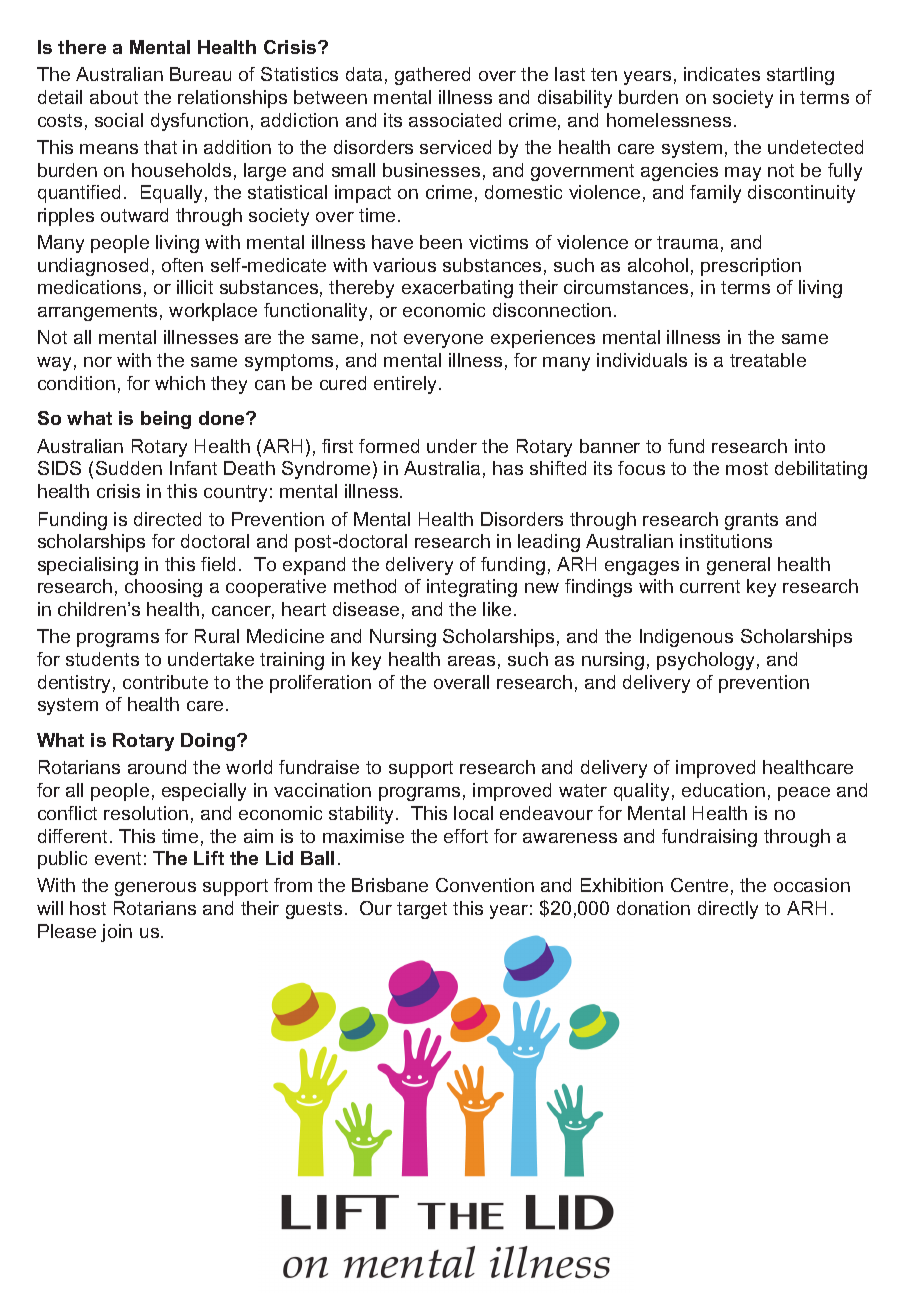 Image resolution: width=924 pixels, height=1308 pixels. Describe the element at coordinates (167, 519) in the screenshot. I see `directed` at that location.
